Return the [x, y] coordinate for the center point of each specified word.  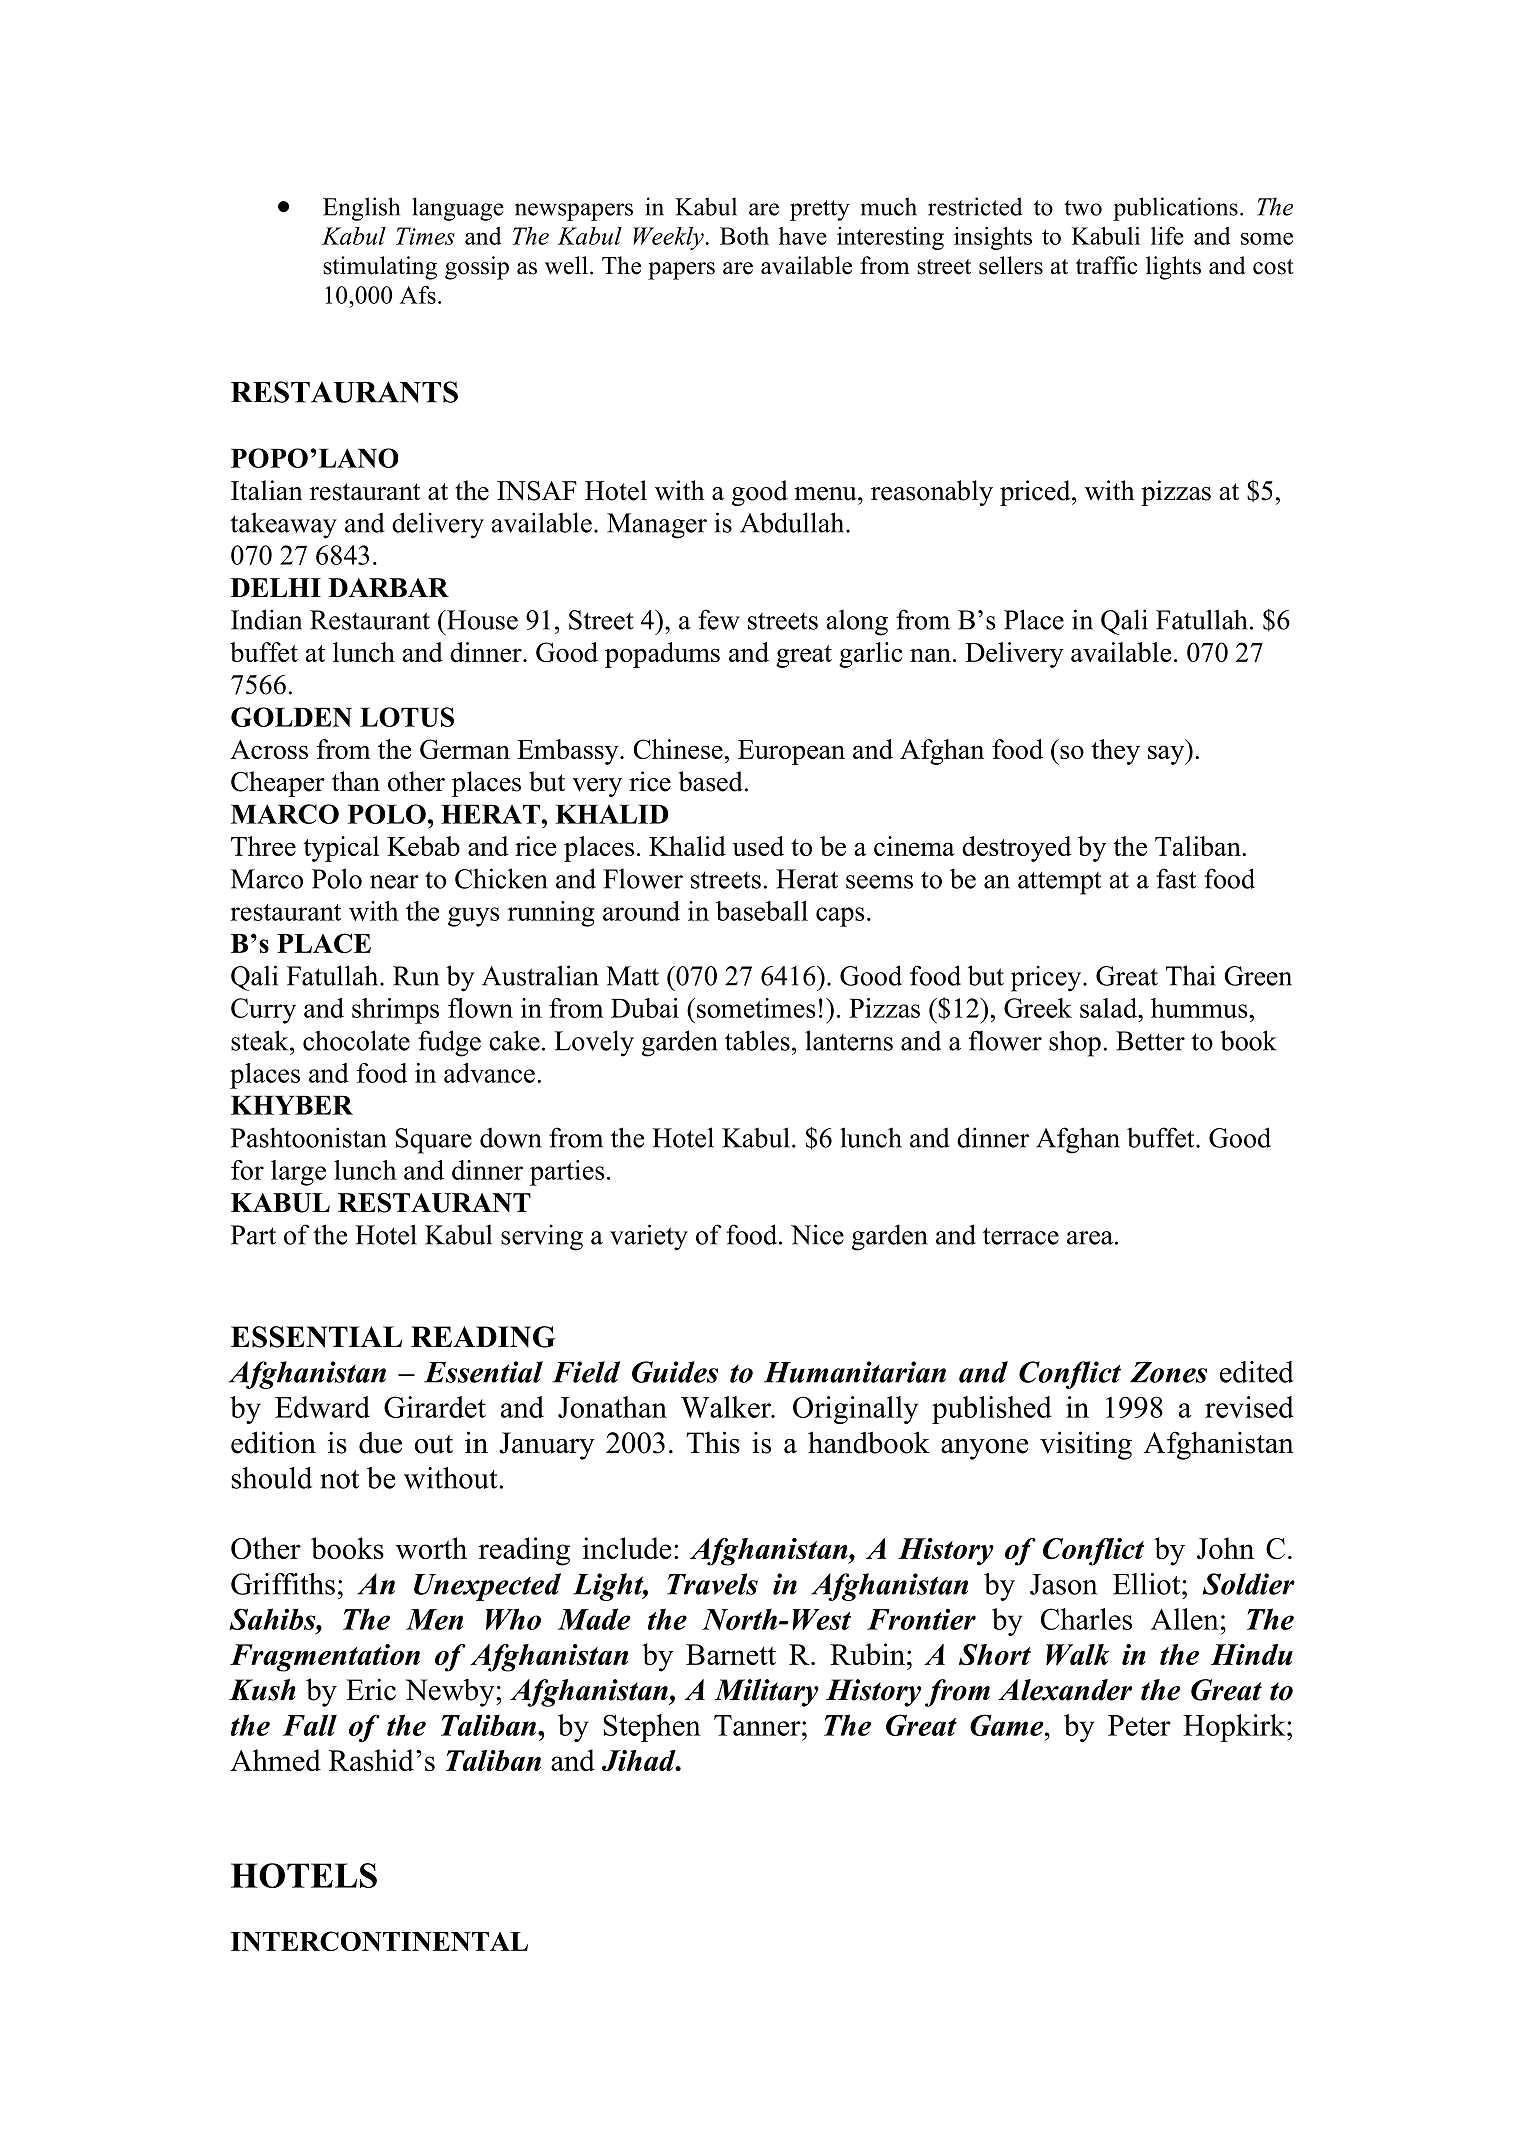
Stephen [652, 1728]
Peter [1139, 1725]
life [1167, 236]
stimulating [380, 268]
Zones [1168, 1372]
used [758, 846]
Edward [322, 1407]
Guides [675, 1372]
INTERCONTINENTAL [379, 1941]
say [1167, 755]
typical [341, 849]
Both [744, 236]
